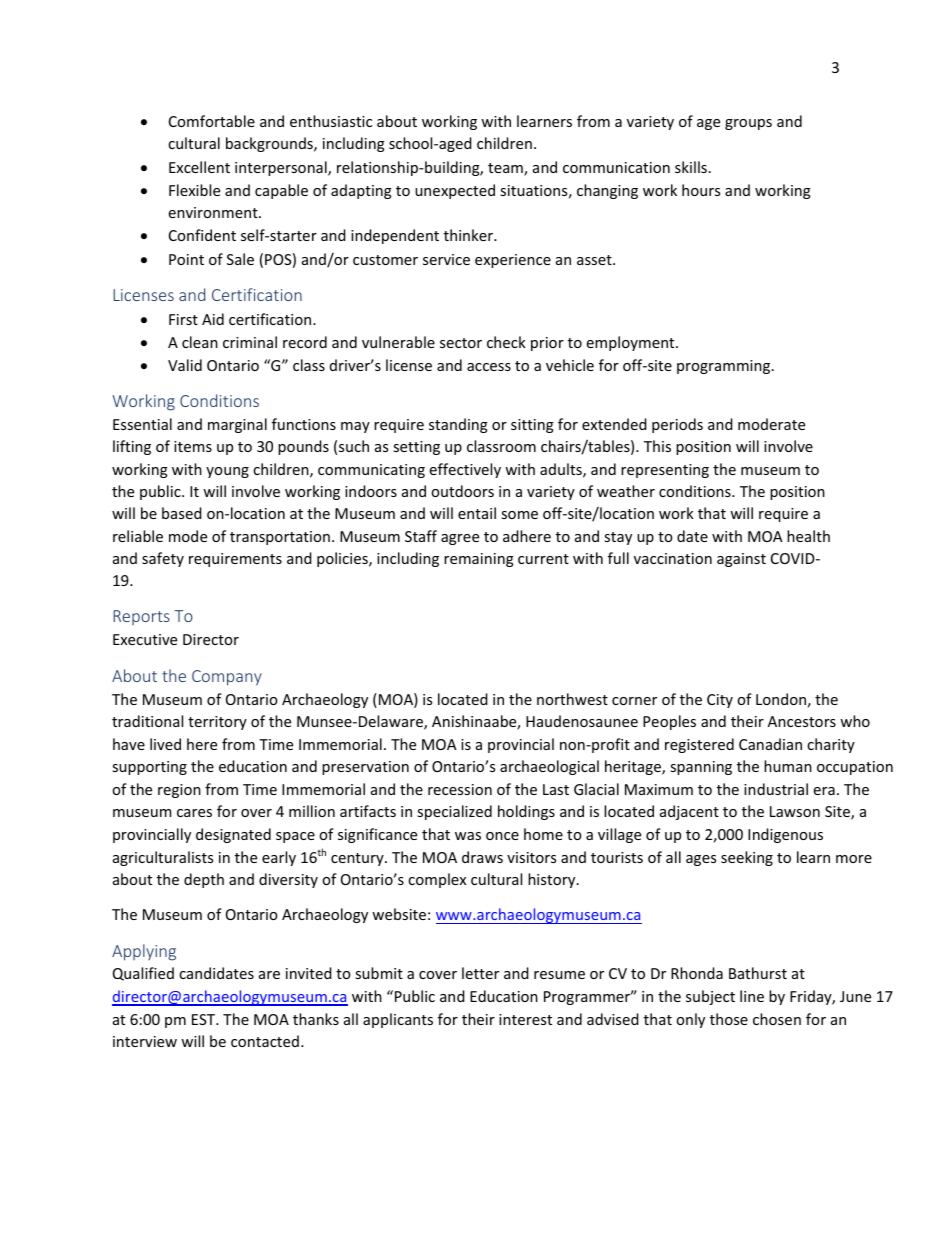 This page has width=952, height=1233. I want to click on team, so click(506, 169).
